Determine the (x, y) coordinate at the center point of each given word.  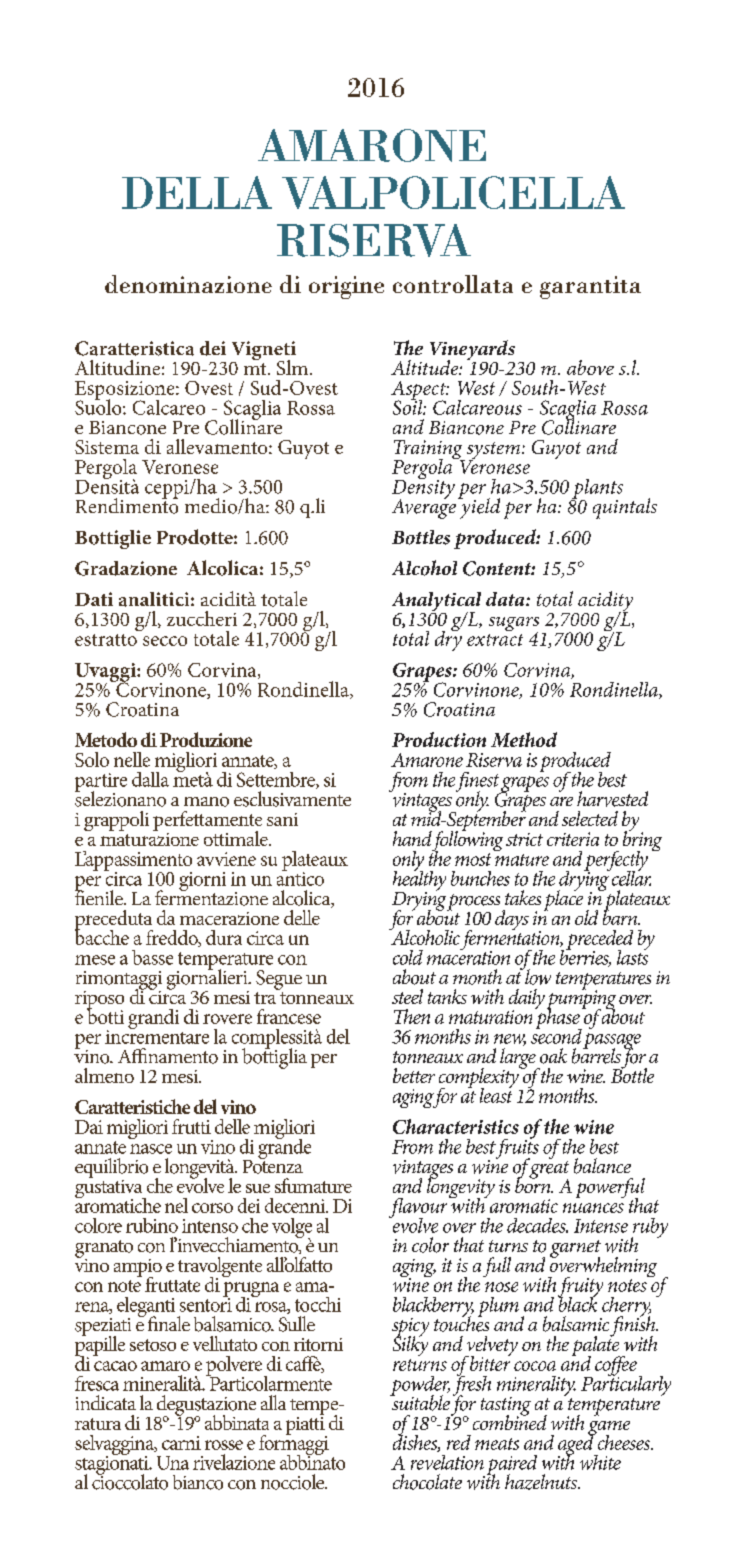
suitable (420, 1402)
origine (346, 287)
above (590, 367)
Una (173, 1463)
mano (206, 802)
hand (412, 838)
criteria (573, 839)
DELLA (197, 192)
